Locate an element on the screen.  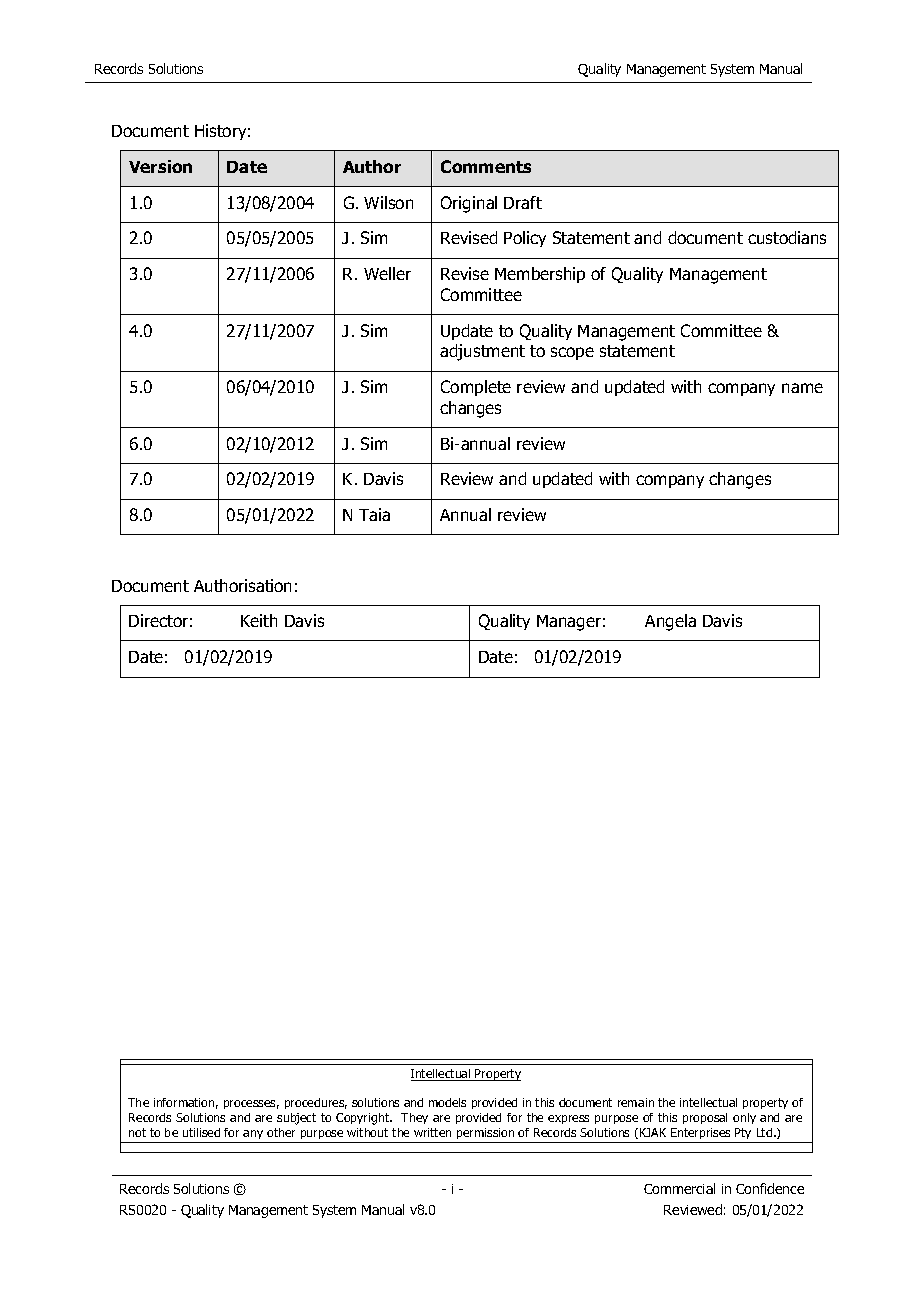
Version is located at coordinates (160, 166).
